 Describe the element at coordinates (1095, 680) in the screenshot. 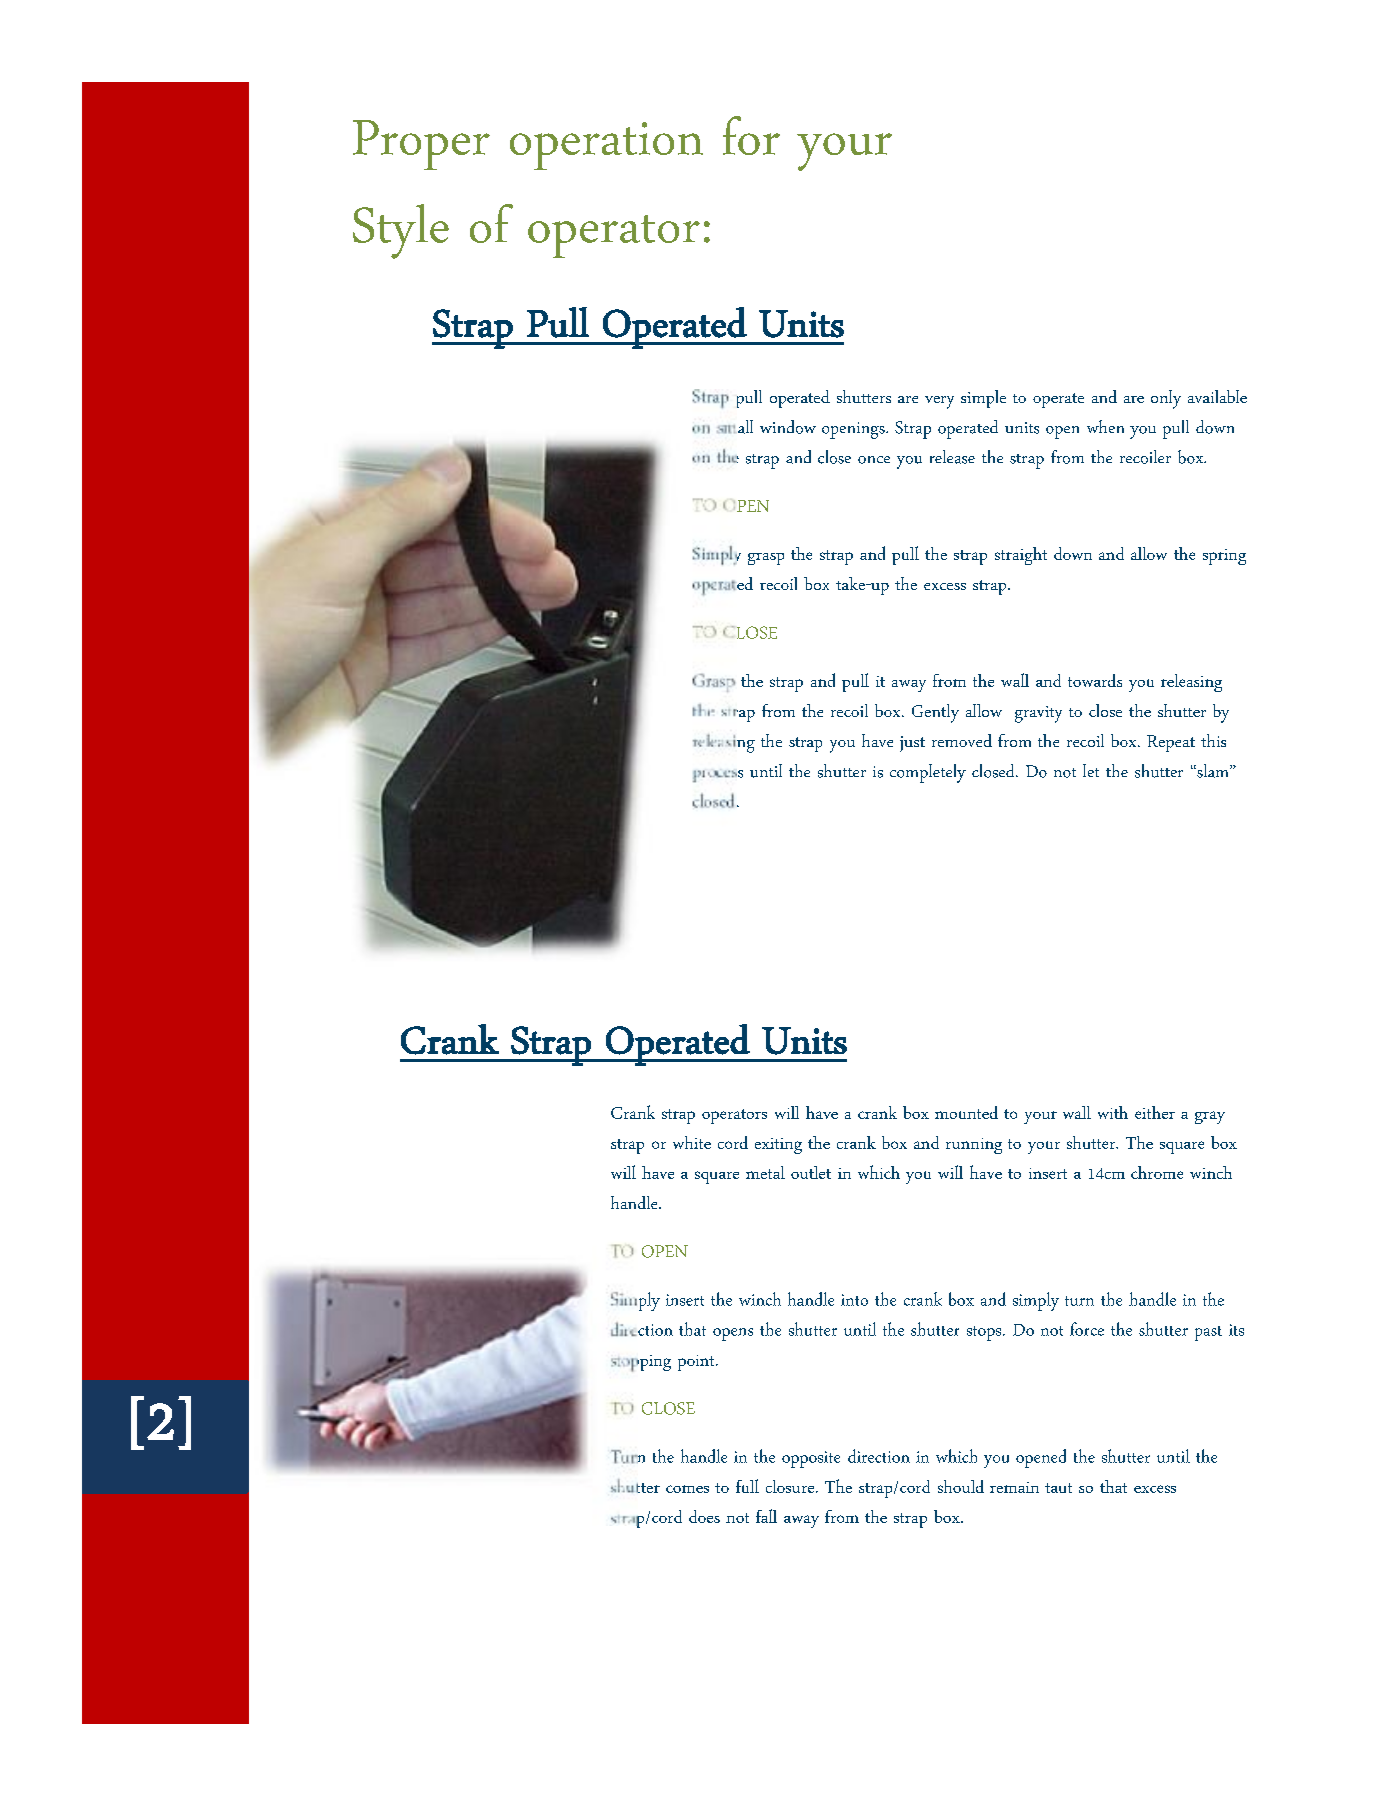

I see `towards` at that location.
